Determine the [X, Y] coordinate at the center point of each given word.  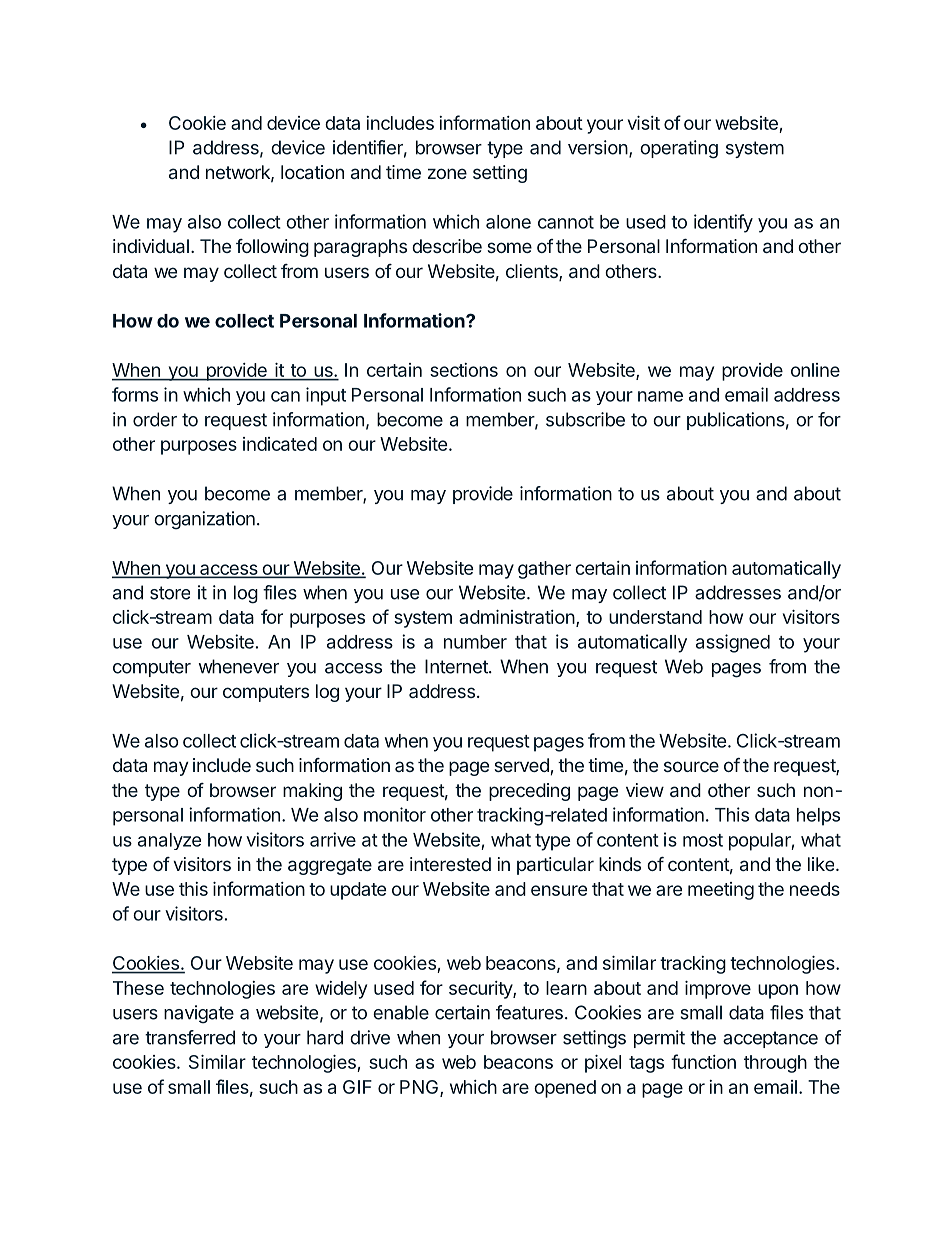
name [660, 396]
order [155, 419]
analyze [169, 841]
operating [679, 149]
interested [450, 864]
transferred [190, 1037]
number [475, 642]
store [170, 593]
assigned [733, 643]
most [703, 840]
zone [447, 173]
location [312, 172]
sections [464, 370]
